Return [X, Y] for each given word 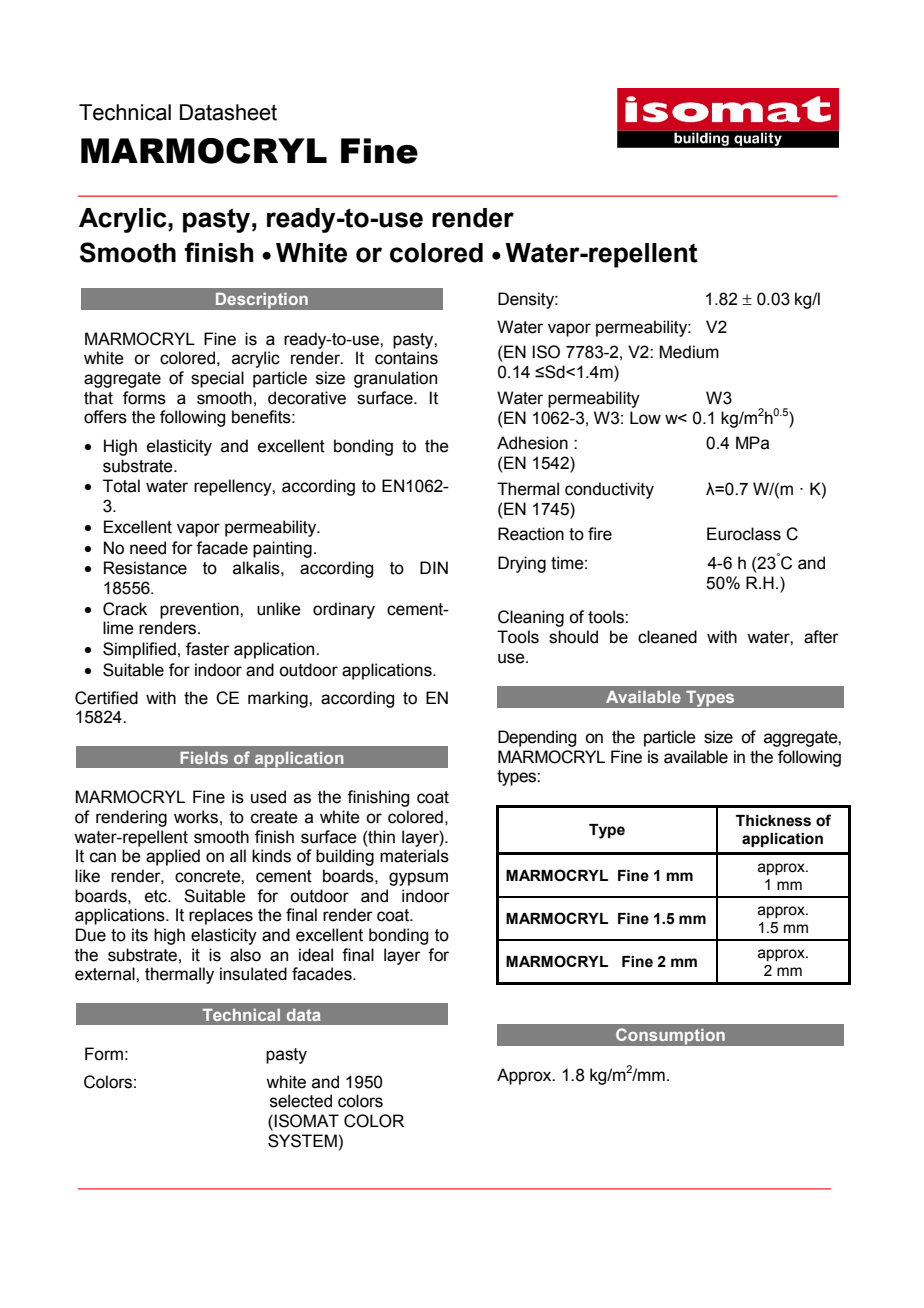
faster [208, 649]
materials [414, 856]
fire [600, 534]
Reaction [531, 534]
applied [173, 857]
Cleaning [531, 618]
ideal [316, 955]
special [217, 379]
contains [406, 358]
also [245, 955]
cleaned [667, 637]
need [148, 548]
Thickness [773, 821]
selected [301, 1101]
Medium [689, 352]
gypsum [418, 879]
